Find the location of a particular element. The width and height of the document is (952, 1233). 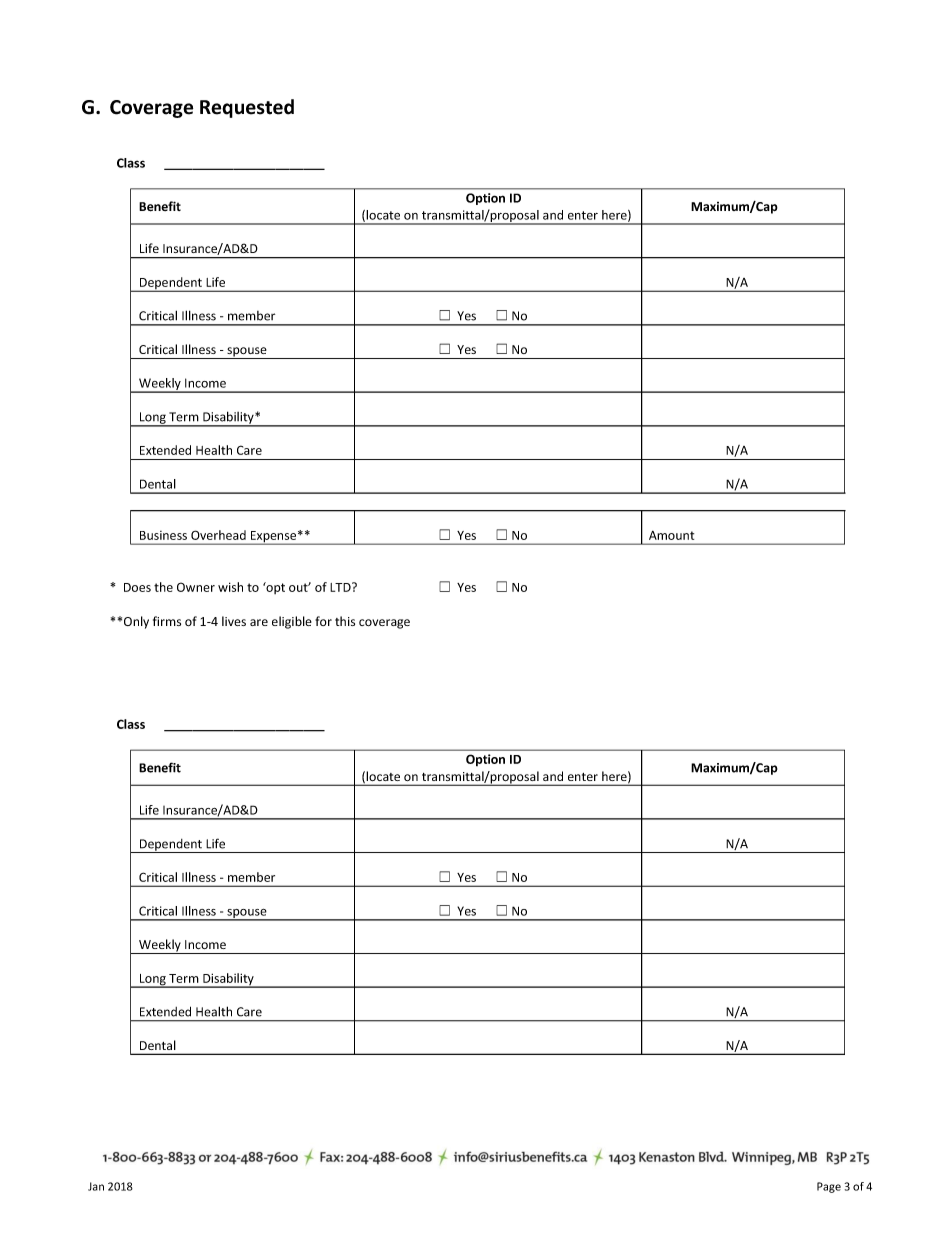

Jan is located at coordinates (96, 1186).
